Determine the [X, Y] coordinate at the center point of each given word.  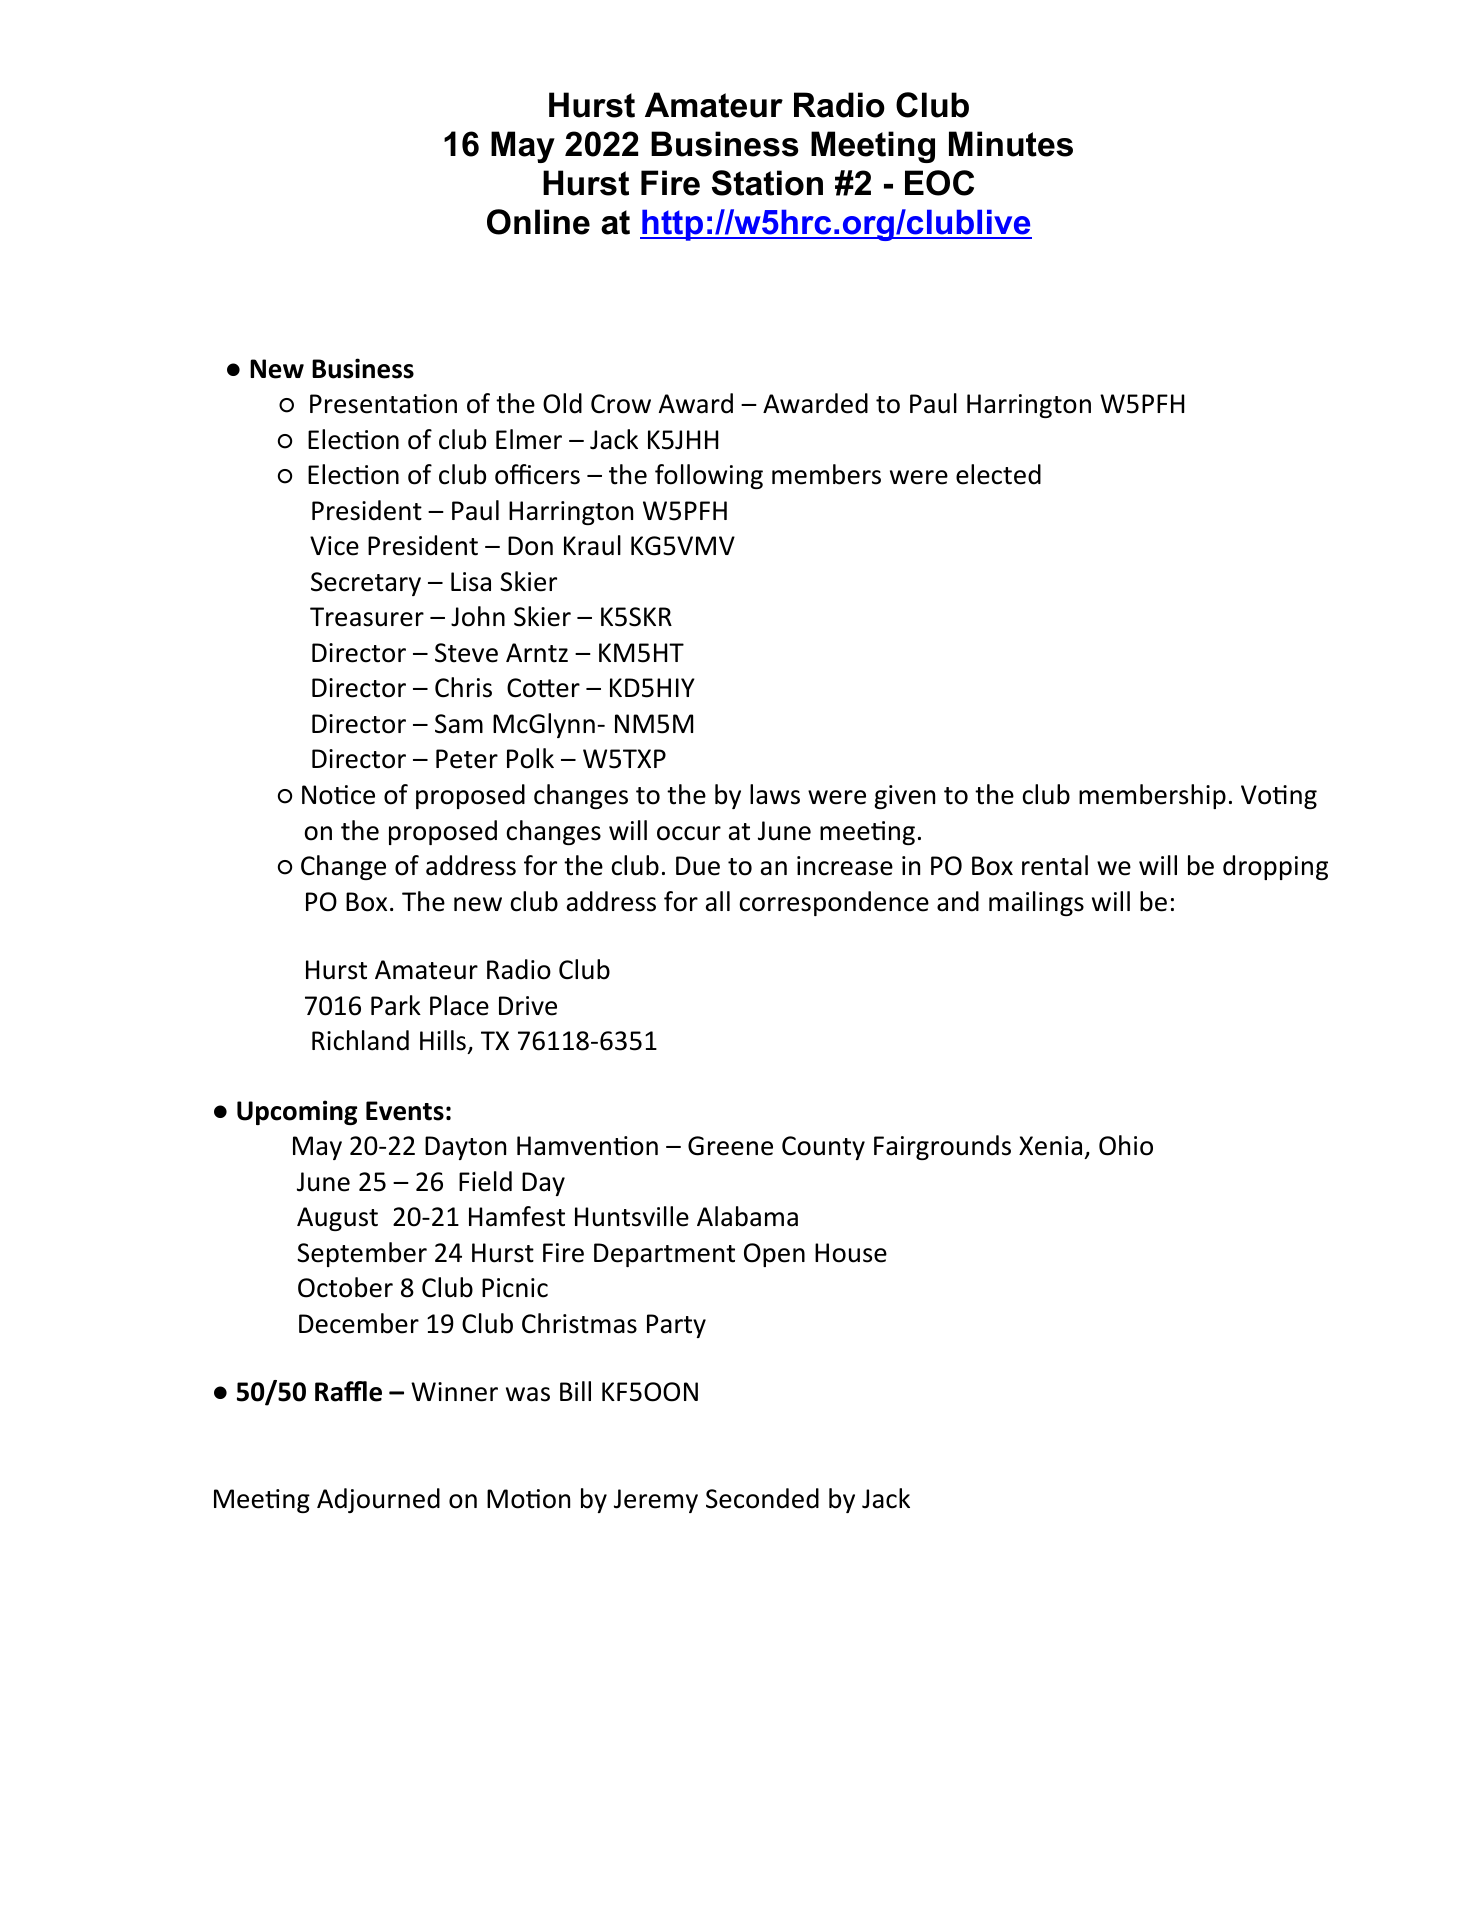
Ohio [1126, 1145]
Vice [334, 546]
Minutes [1011, 144]
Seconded [762, 1498]
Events [405, 1111]
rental [1055, 865]
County [823, 1148]
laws [775, 794]
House [851, 1253]
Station [767, 183]
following [709, 476]
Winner [454, 1392]
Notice [338, 795]
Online [538, 222]
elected [998, 474]
